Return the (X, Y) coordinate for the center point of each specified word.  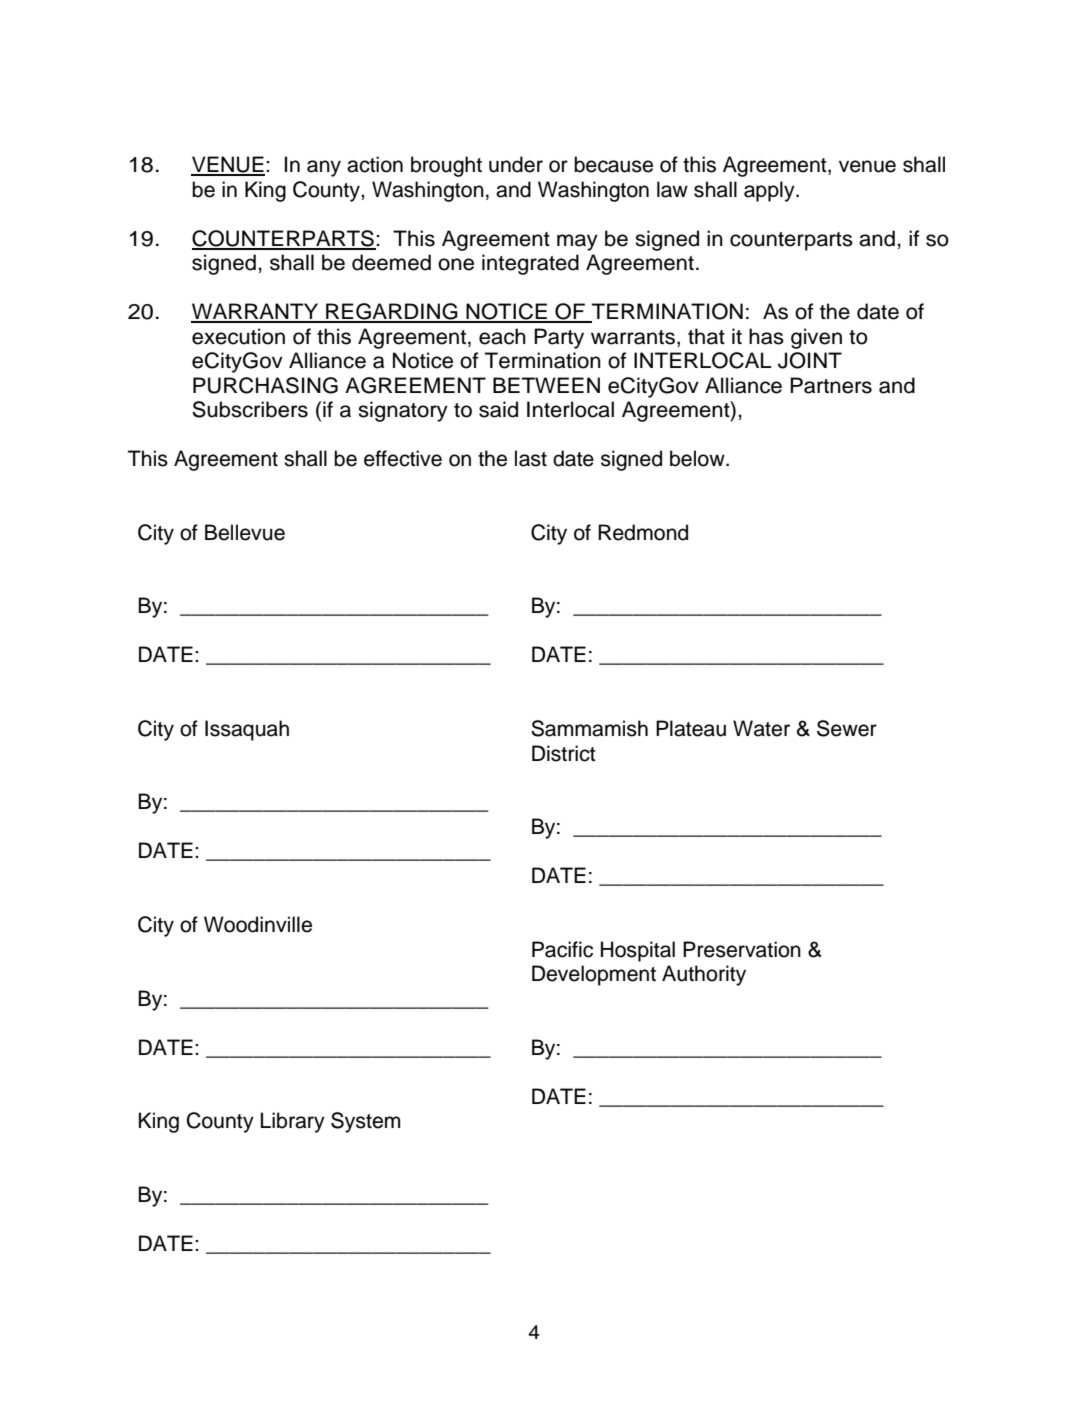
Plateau (691, 728)
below (698, 458)
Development (594, 975)
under (516, 164)
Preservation (742, 949)
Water (761, 728)
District (564, 753)
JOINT (810, 360)
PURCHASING (265, 385)
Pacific (562, 949)
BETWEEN (546, 385)
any (324, 168)
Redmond (643, 532)
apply (770, 191)
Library (293, 1122)
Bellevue (245, 532)
